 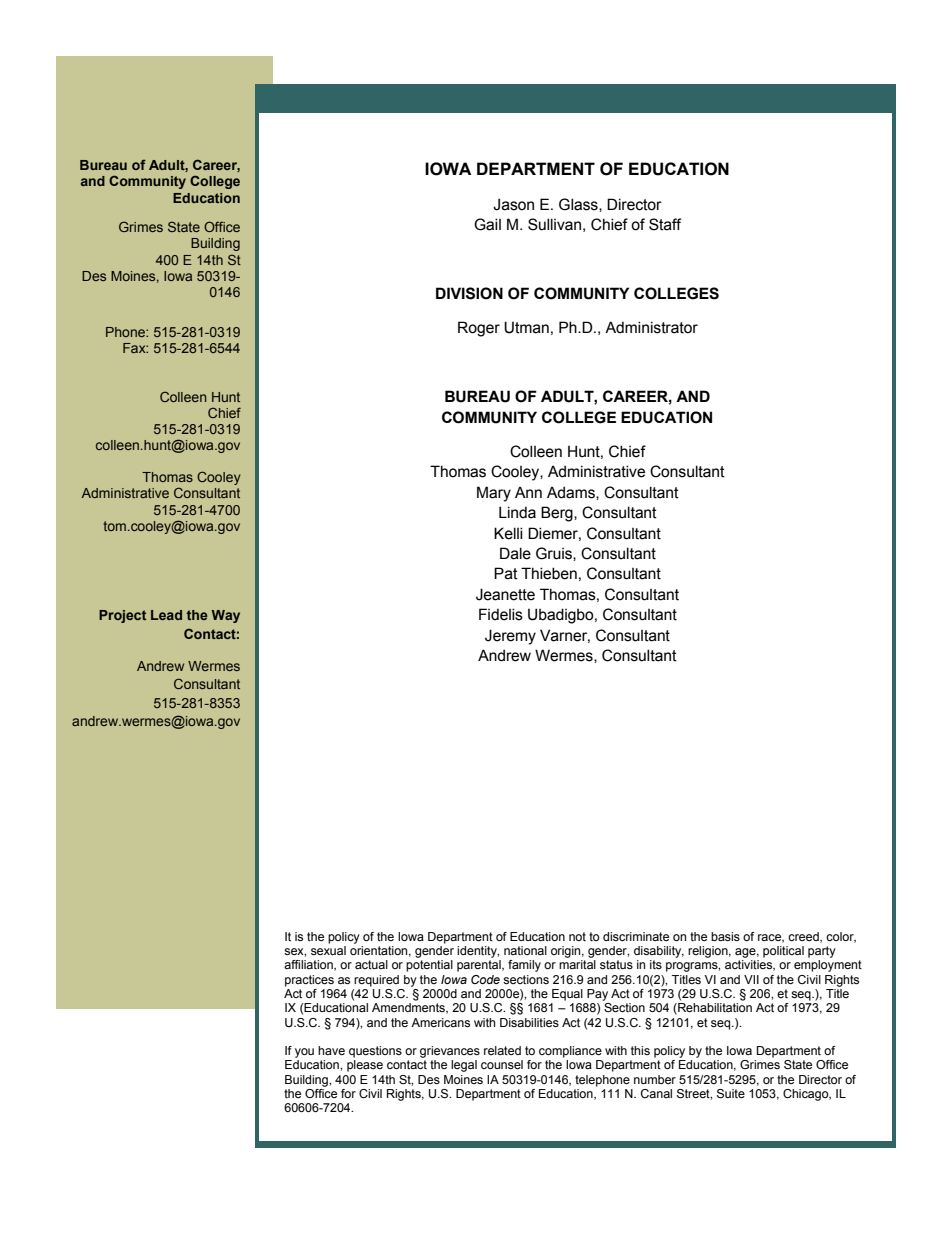 I want to click on Way, so click(x=226, y=616).
